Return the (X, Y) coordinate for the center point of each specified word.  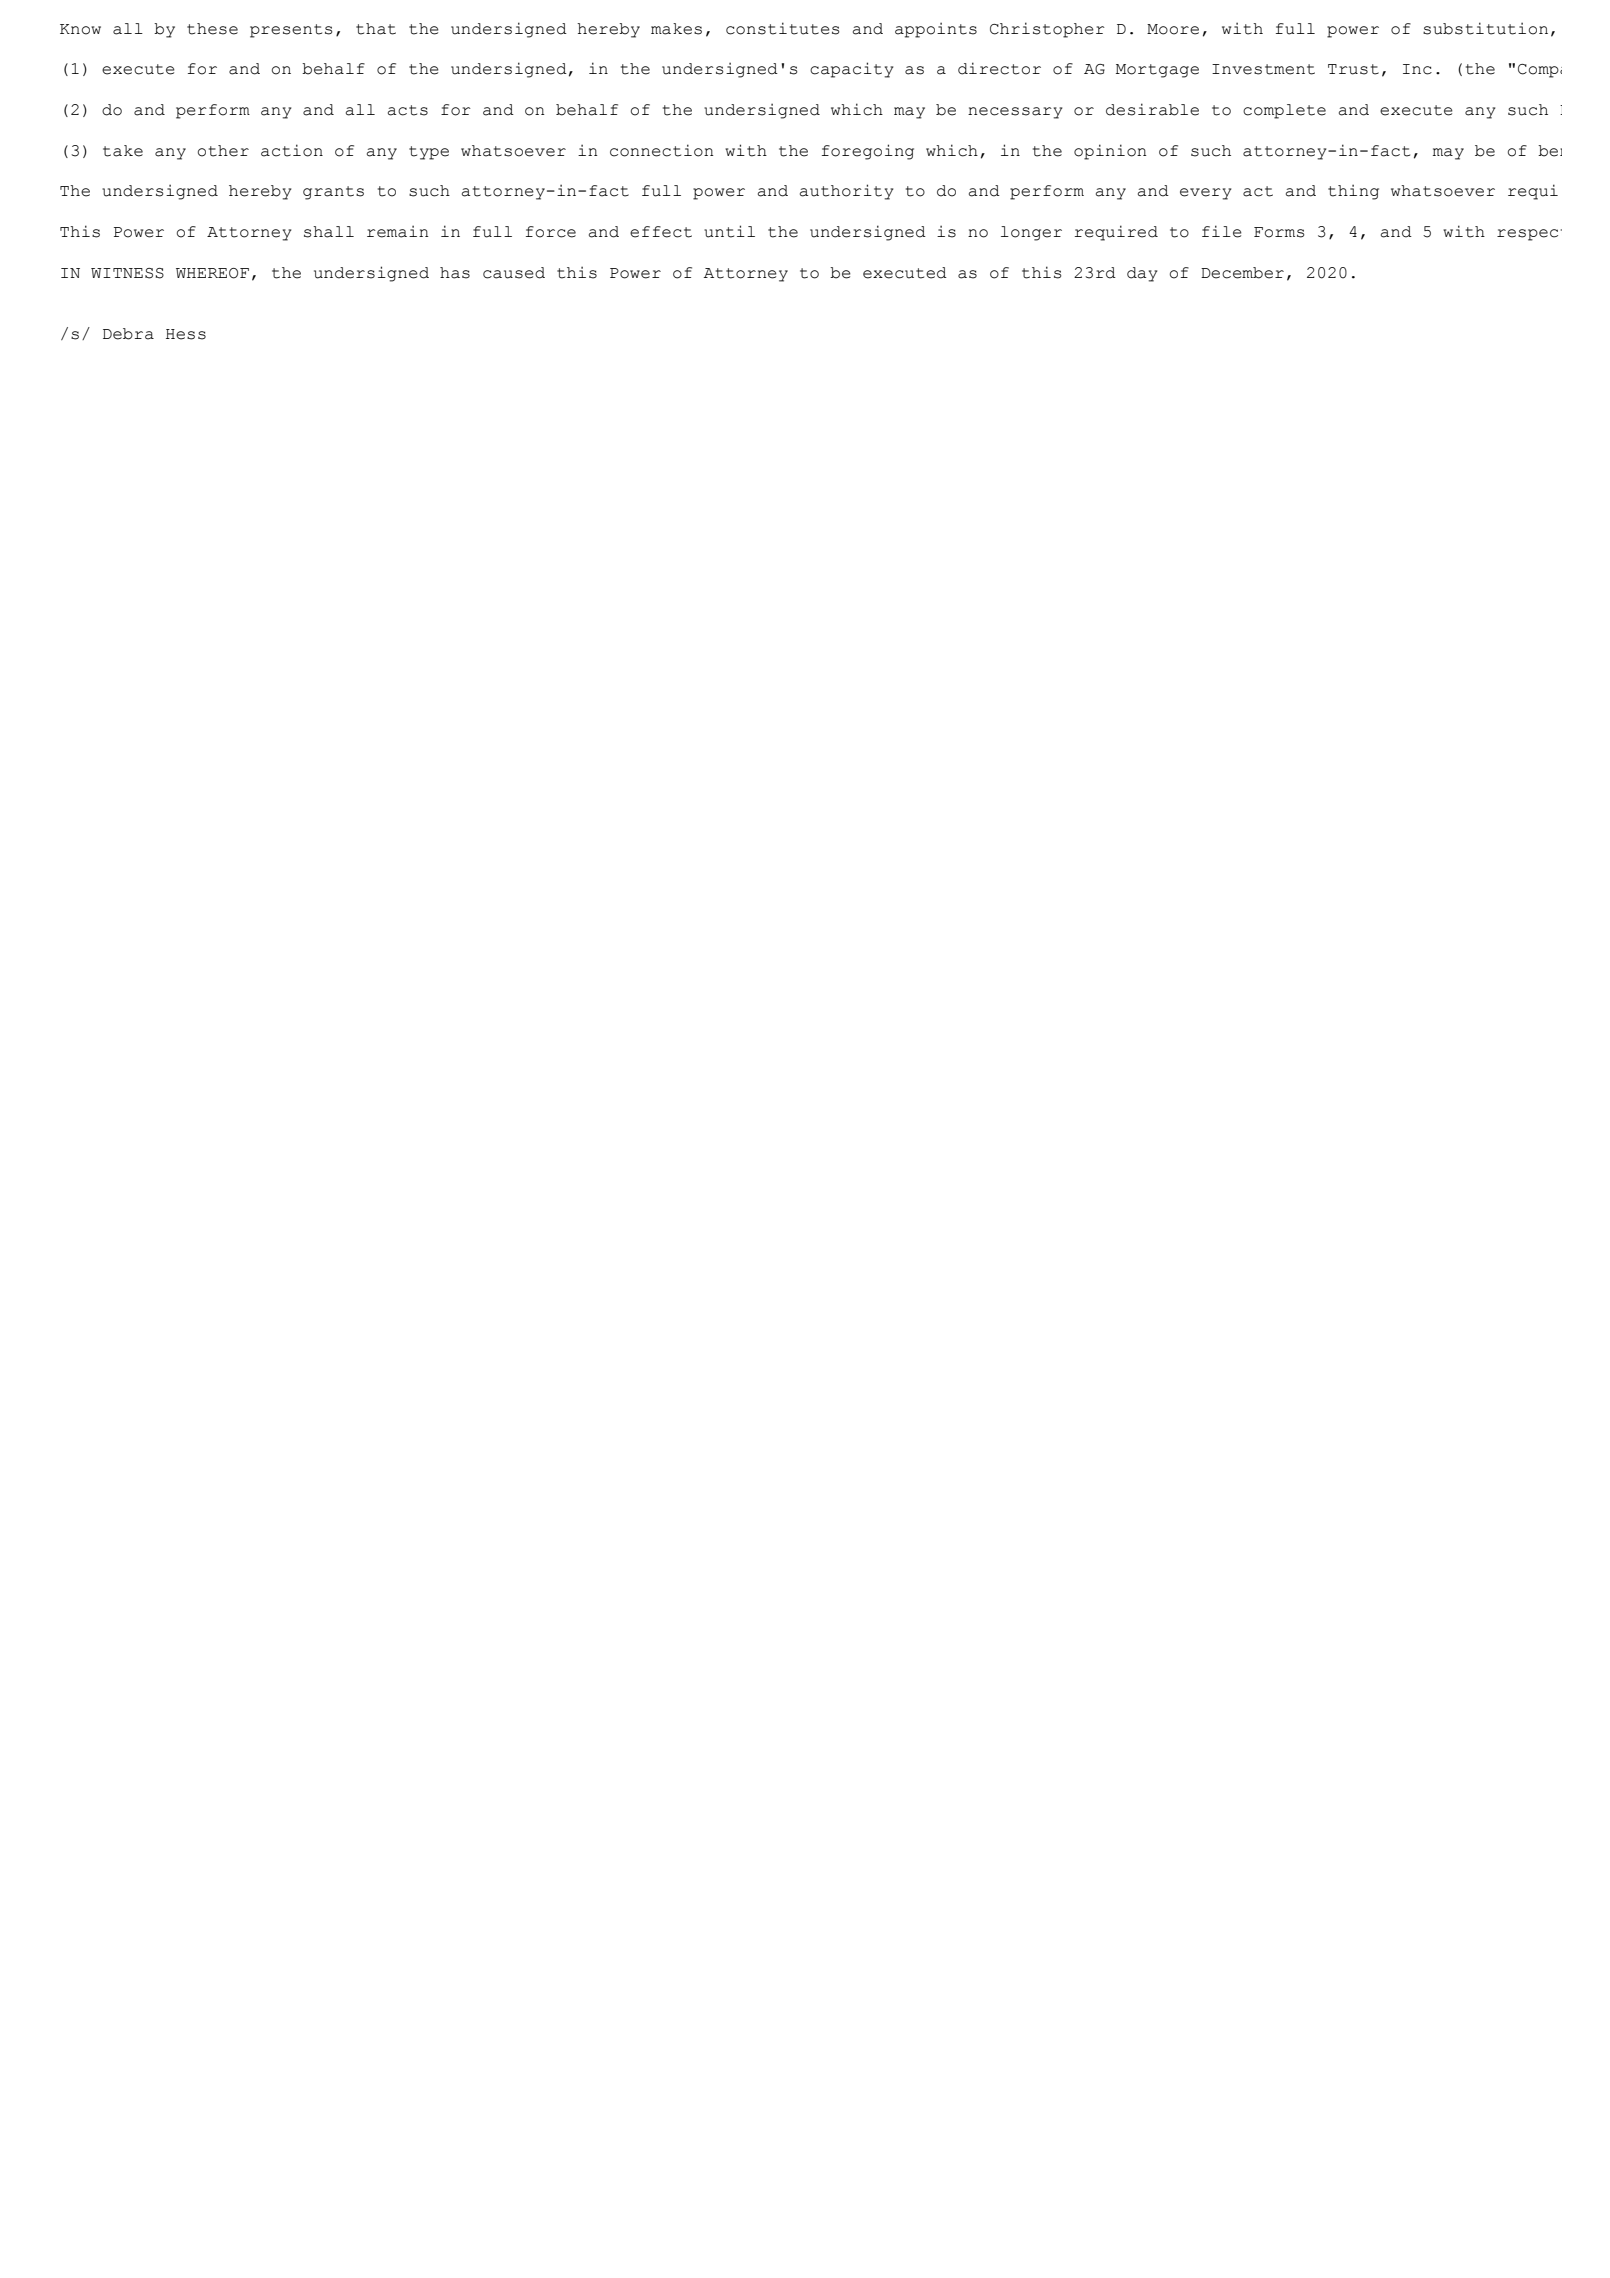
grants (333, 193)
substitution (1485, 28)
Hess (186, 334)
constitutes (782, 28)
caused (514, 273)
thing (1353, 192)
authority (846, 192)
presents (291, 31)
